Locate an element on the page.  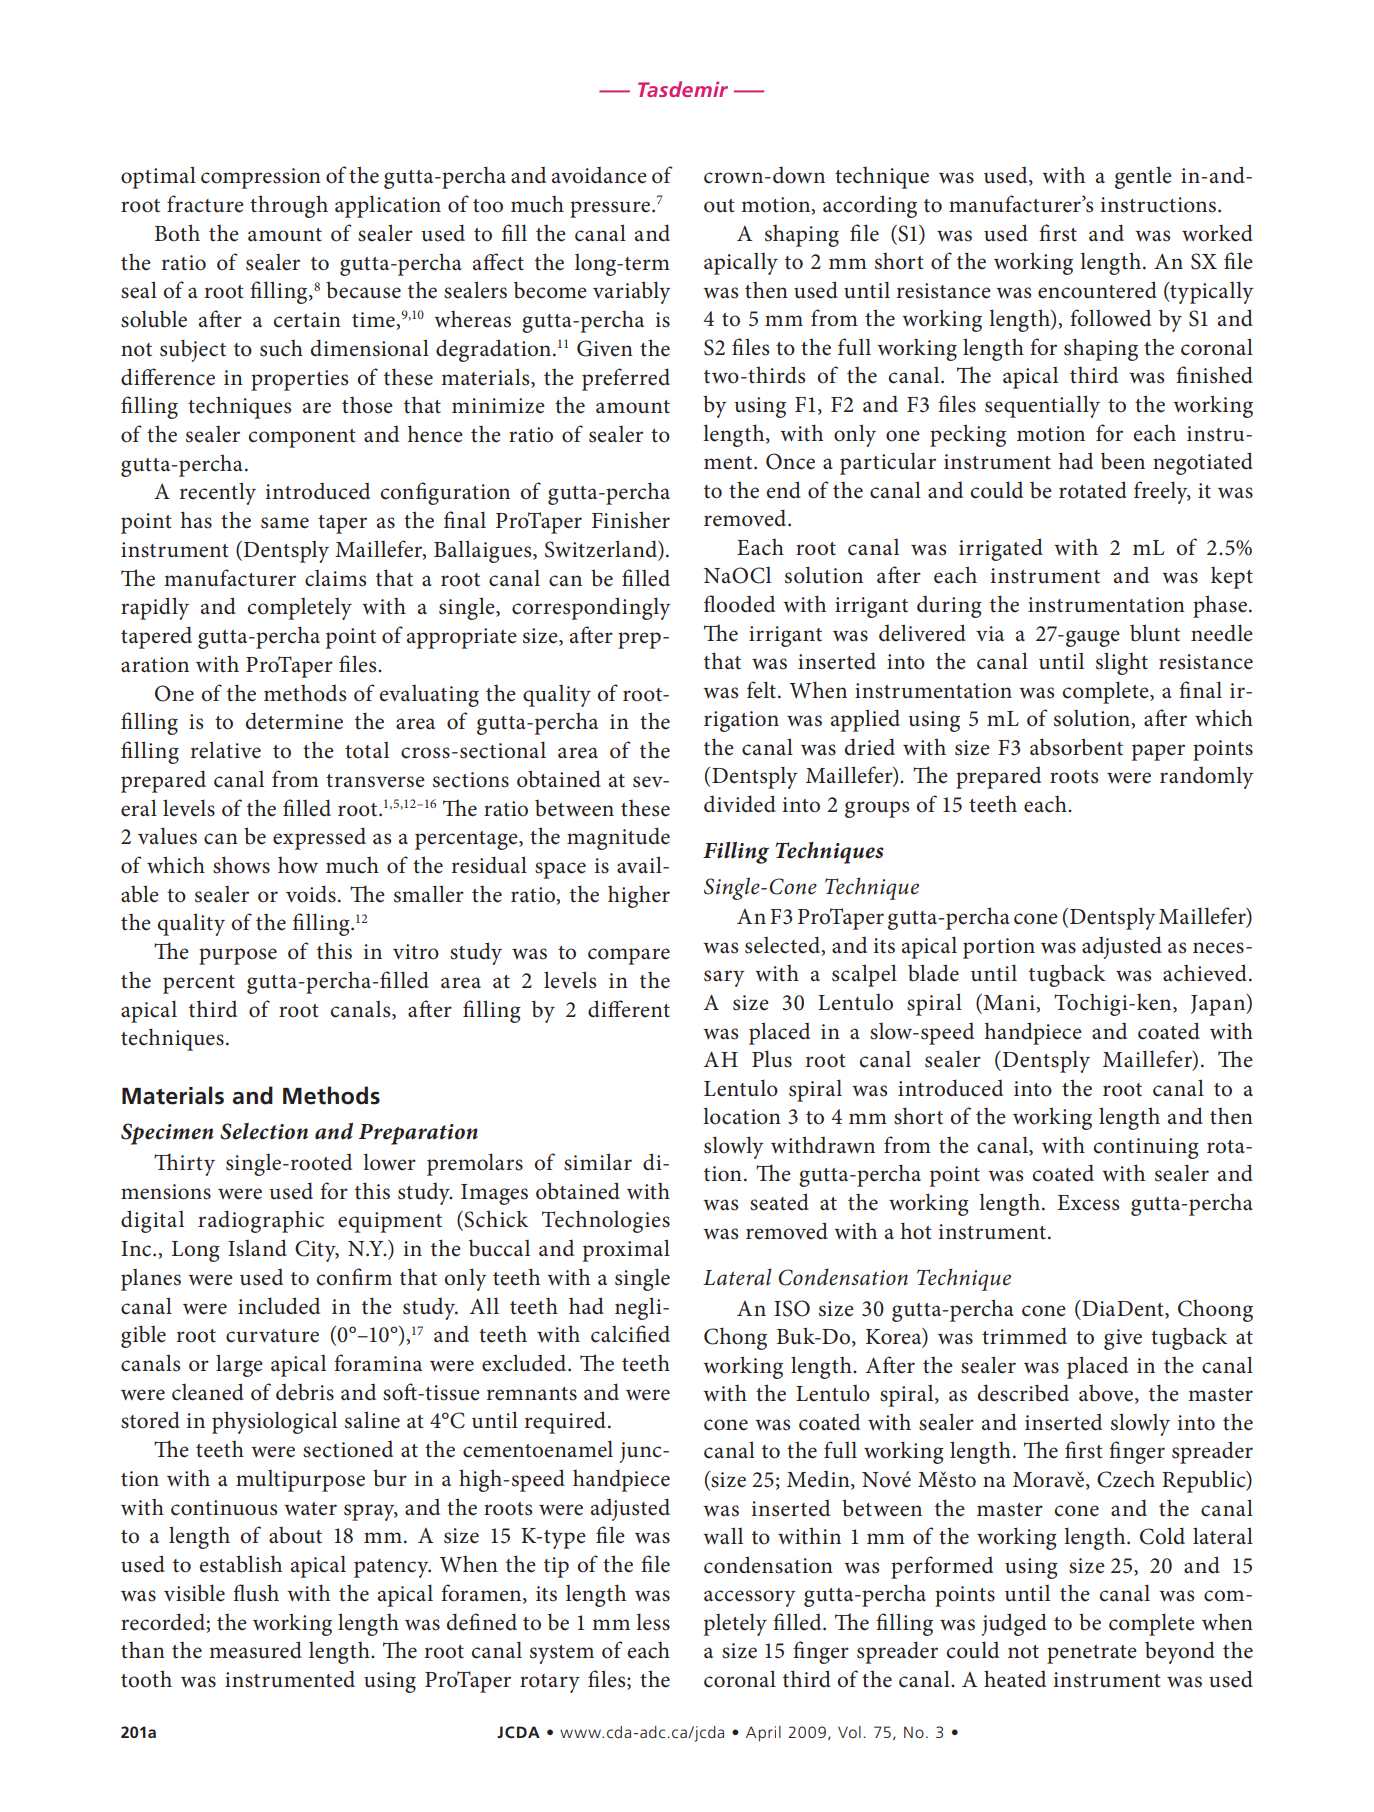
avoidance is located at coordinates (599, 175).
